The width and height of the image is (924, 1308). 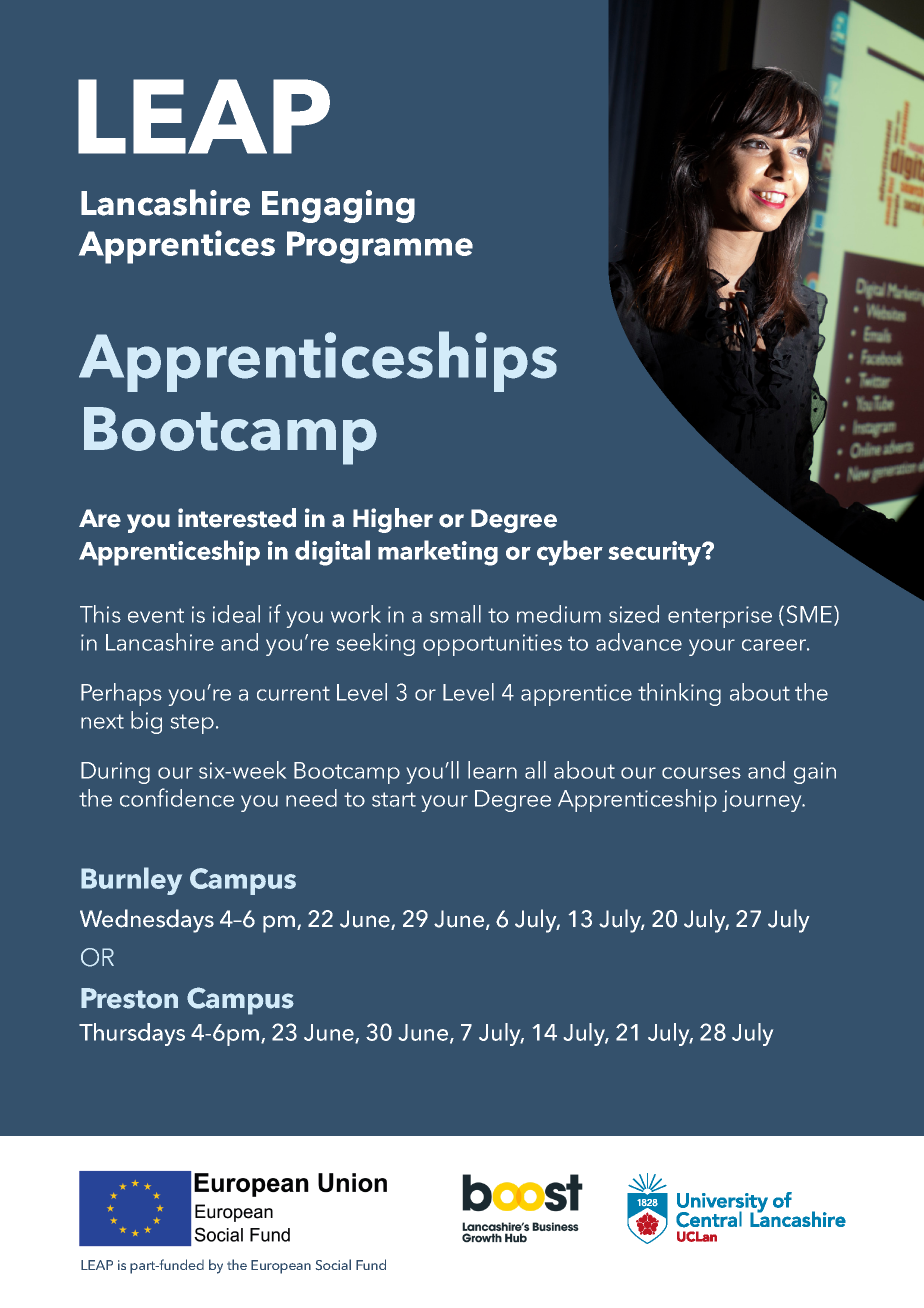 I want to click on Engaging, so click(x=338, y=206).
